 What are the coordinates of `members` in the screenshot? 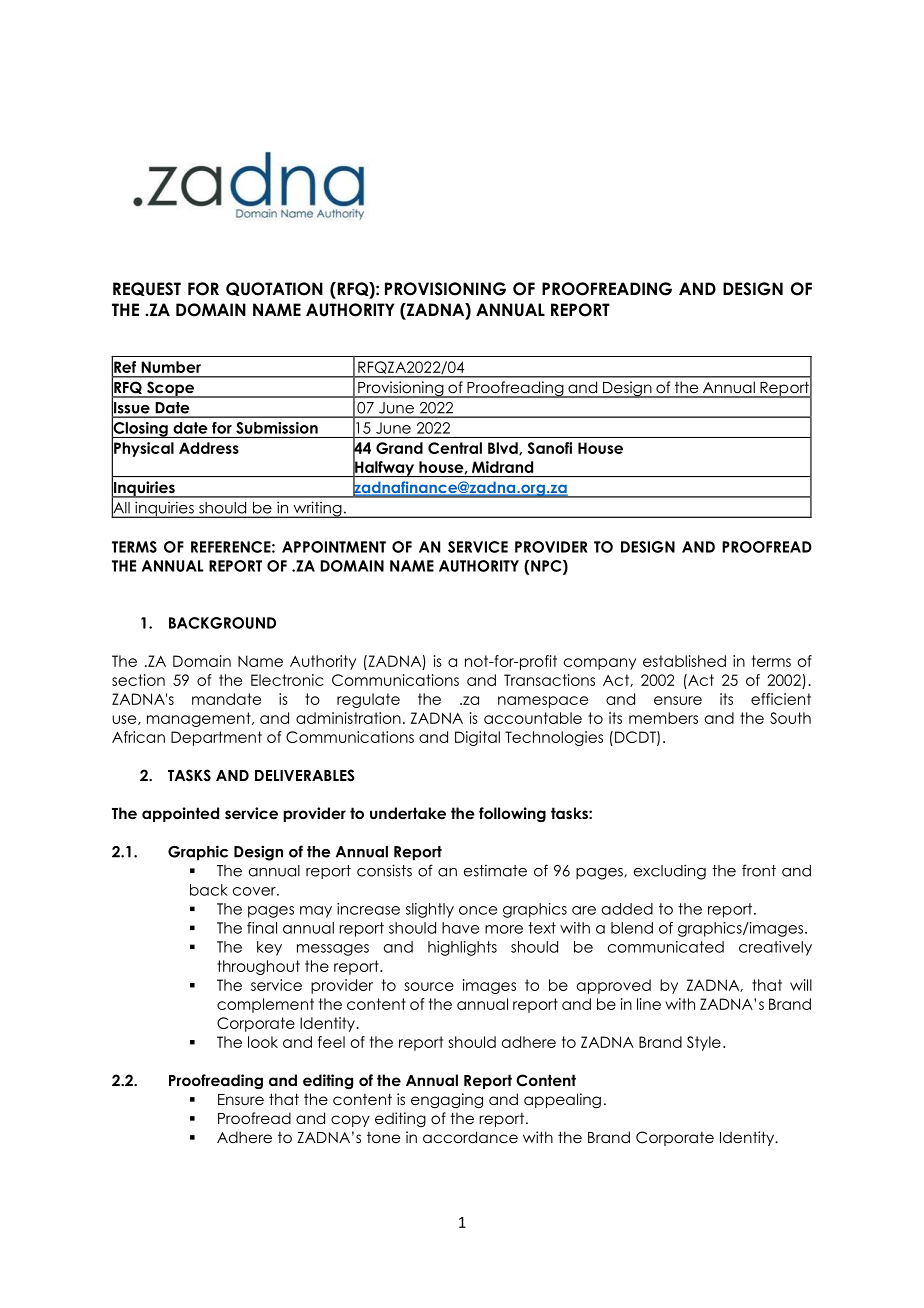 It's located at (663, 718).
